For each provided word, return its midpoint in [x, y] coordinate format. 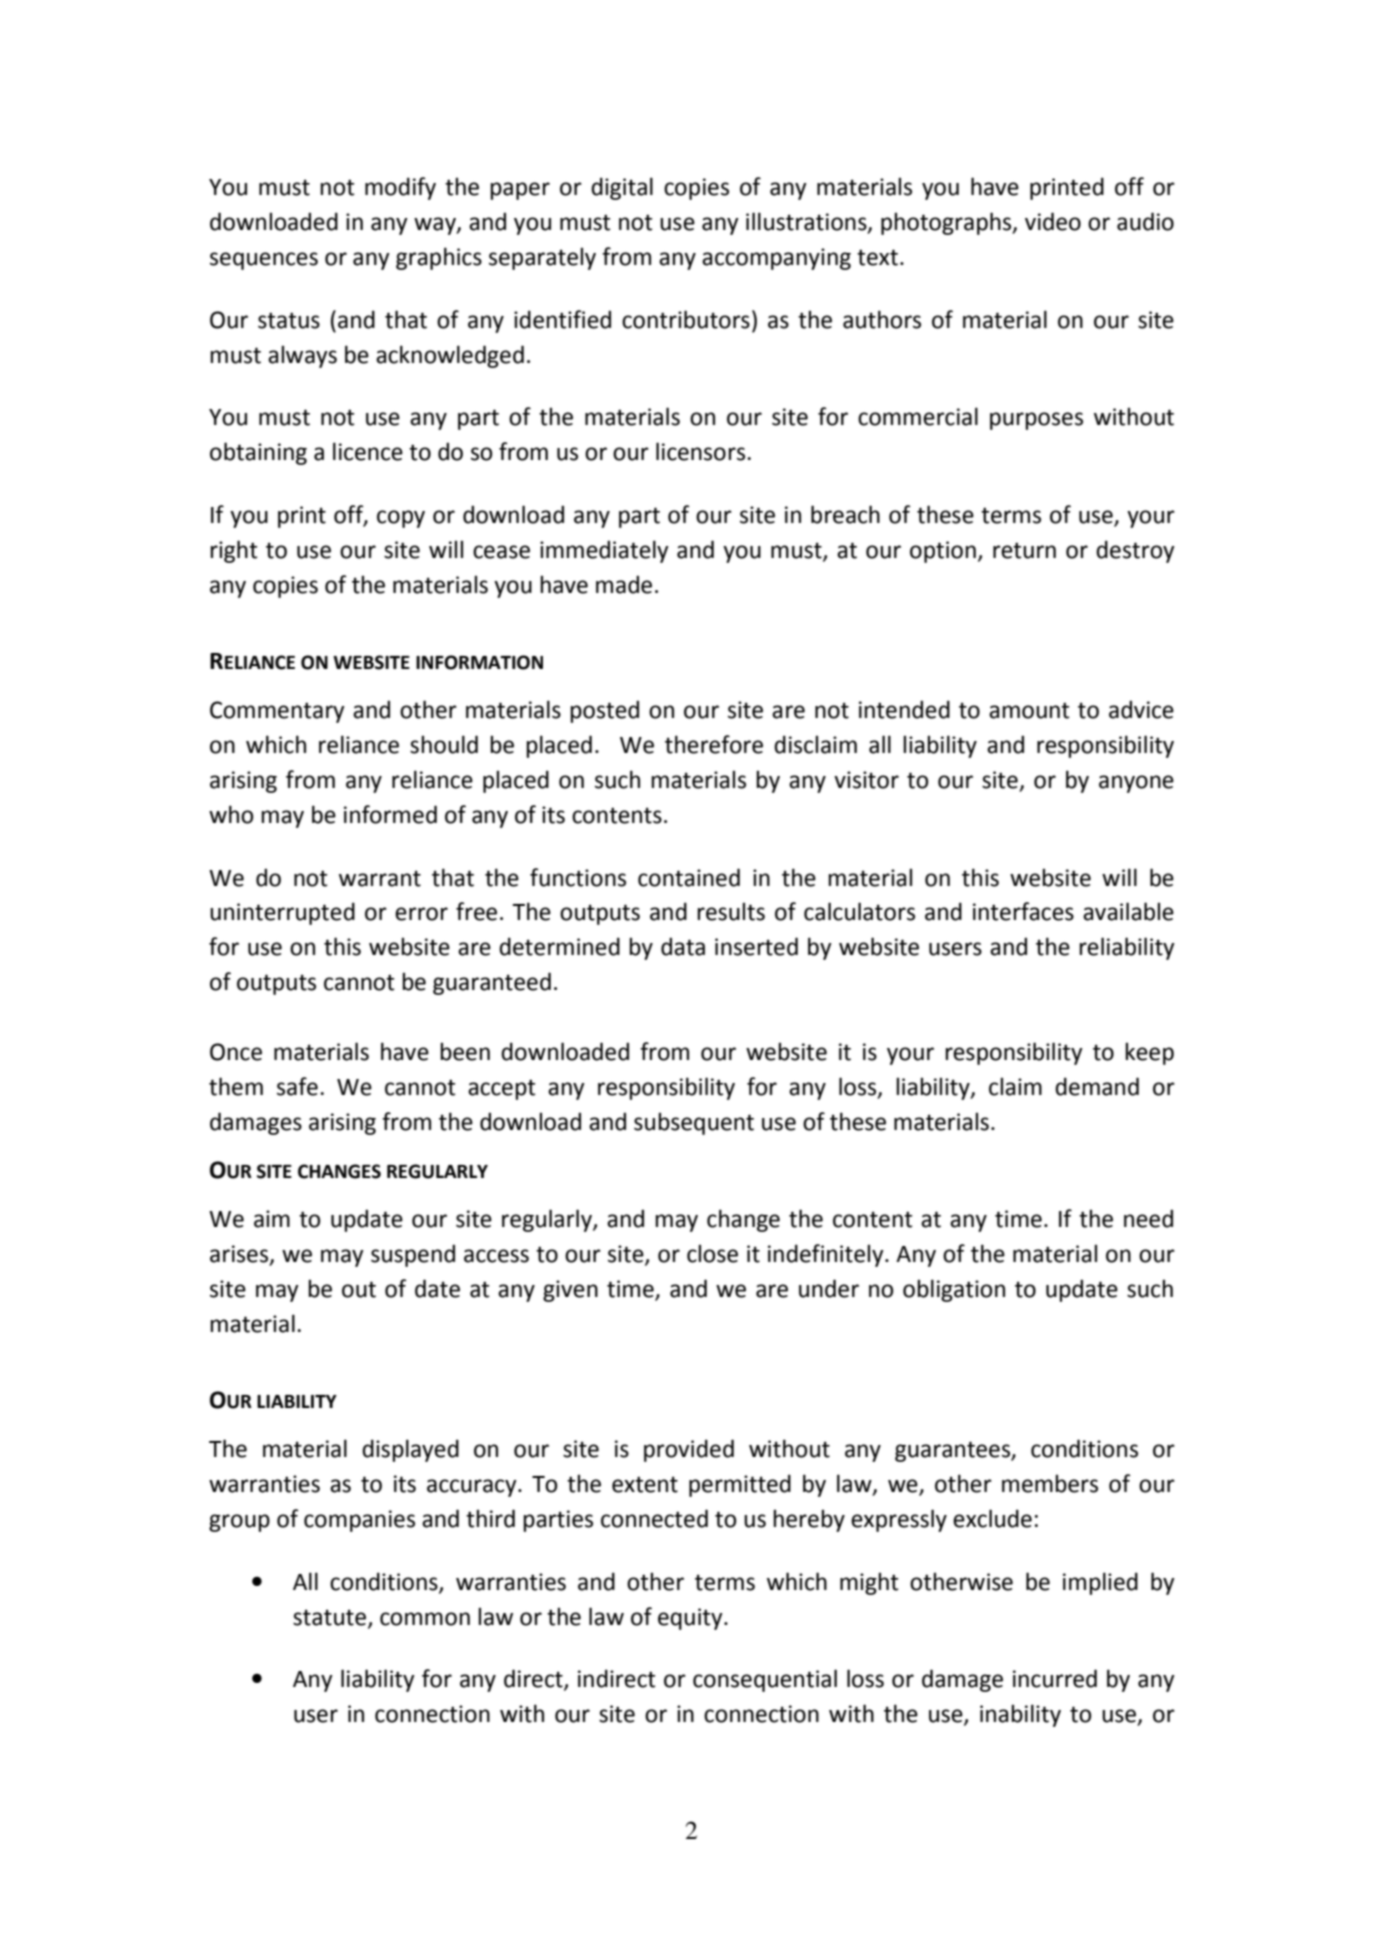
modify [400, 188]
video [1053, 221]
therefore [714, 744]
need [1148, 1218]
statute [331, 1618]
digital [622, 188]
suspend [413, 1255]
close [712, 1253]
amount [1029, 710]
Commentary [277, 712]
